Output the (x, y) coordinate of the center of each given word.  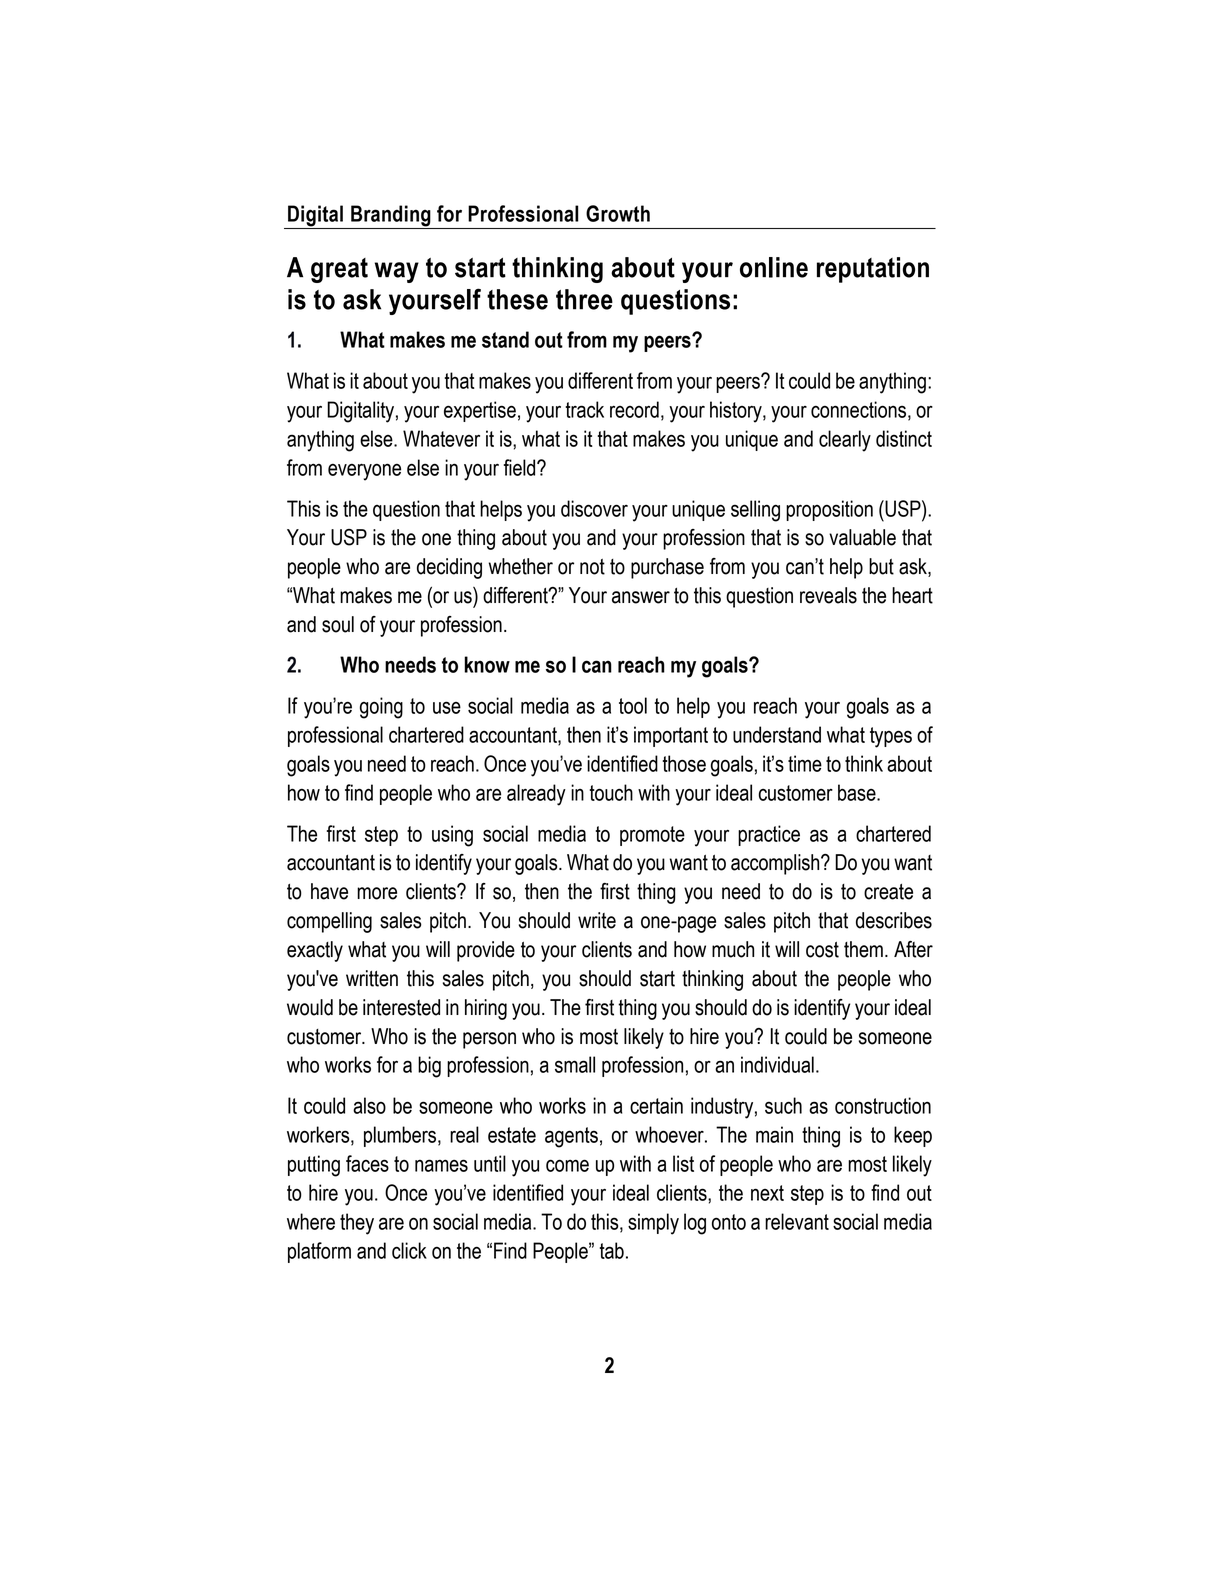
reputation (873, 270)
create (888, 892)
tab (612, 1250)
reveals (828, 595)
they (357, 1224)
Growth (618, 213)
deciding (449, 568)
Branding (391, 217)
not (592, 567)
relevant (797, 1221)
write (597, 920)
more (377, 893)
